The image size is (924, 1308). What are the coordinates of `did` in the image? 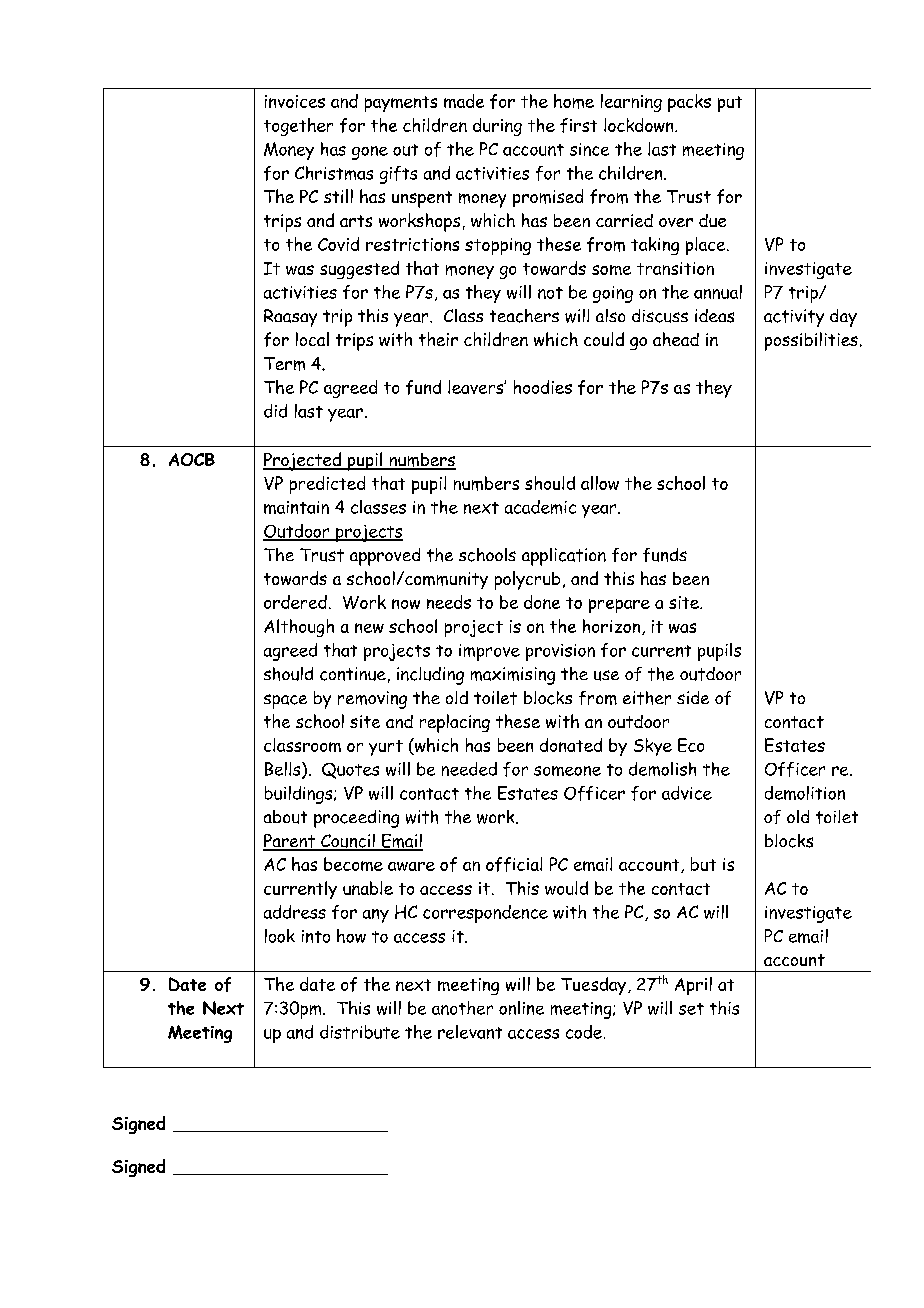 It's located at (275, 411).
